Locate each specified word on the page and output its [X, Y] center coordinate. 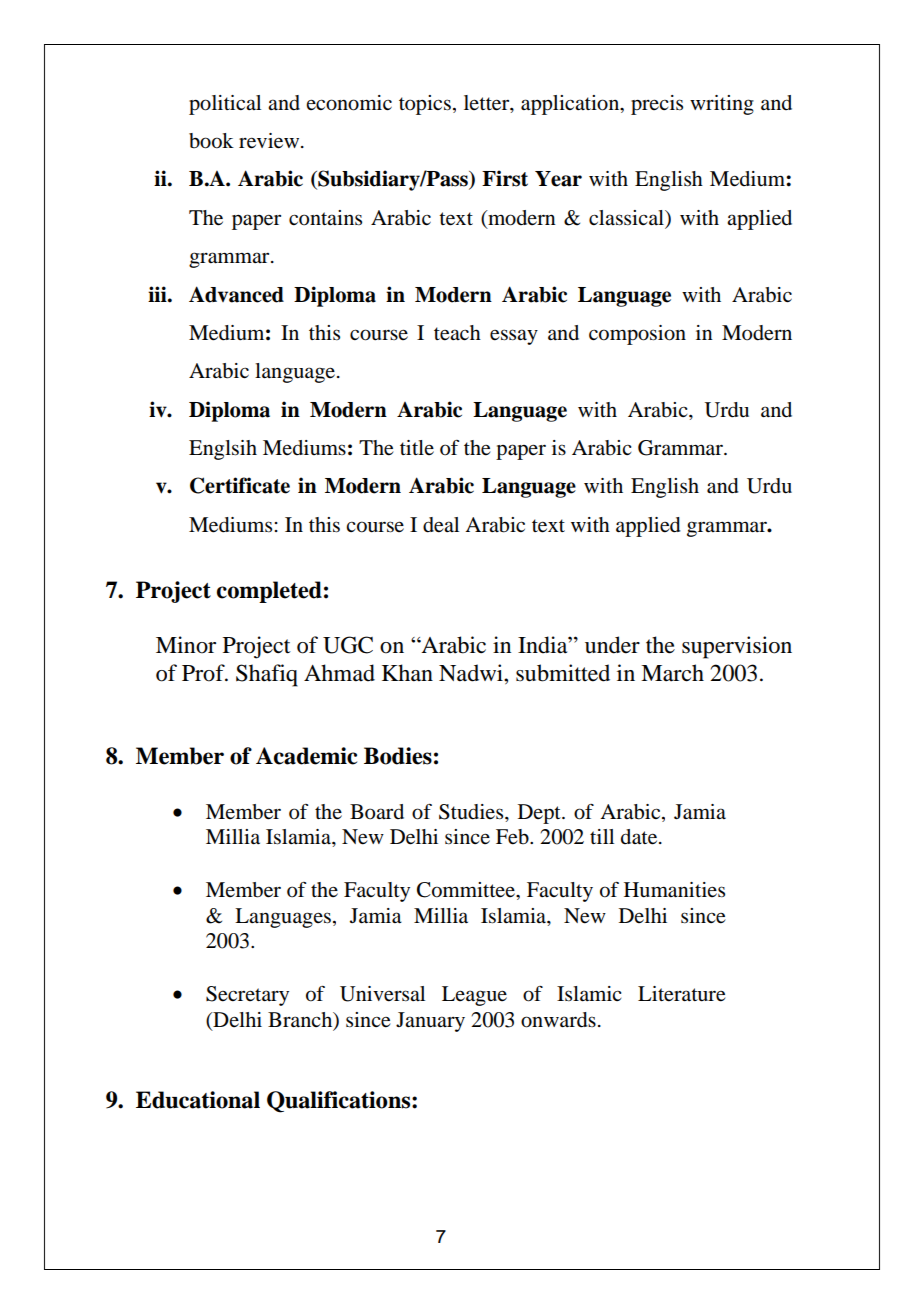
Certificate [240, 485]
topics [425, 105]
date [640, 837]
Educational [198, 1100]
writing [722, 105]
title [417, 447]
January [430, 1022]
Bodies [398, 756]
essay [514, 337]
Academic [306, 756]
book [211, 141]
